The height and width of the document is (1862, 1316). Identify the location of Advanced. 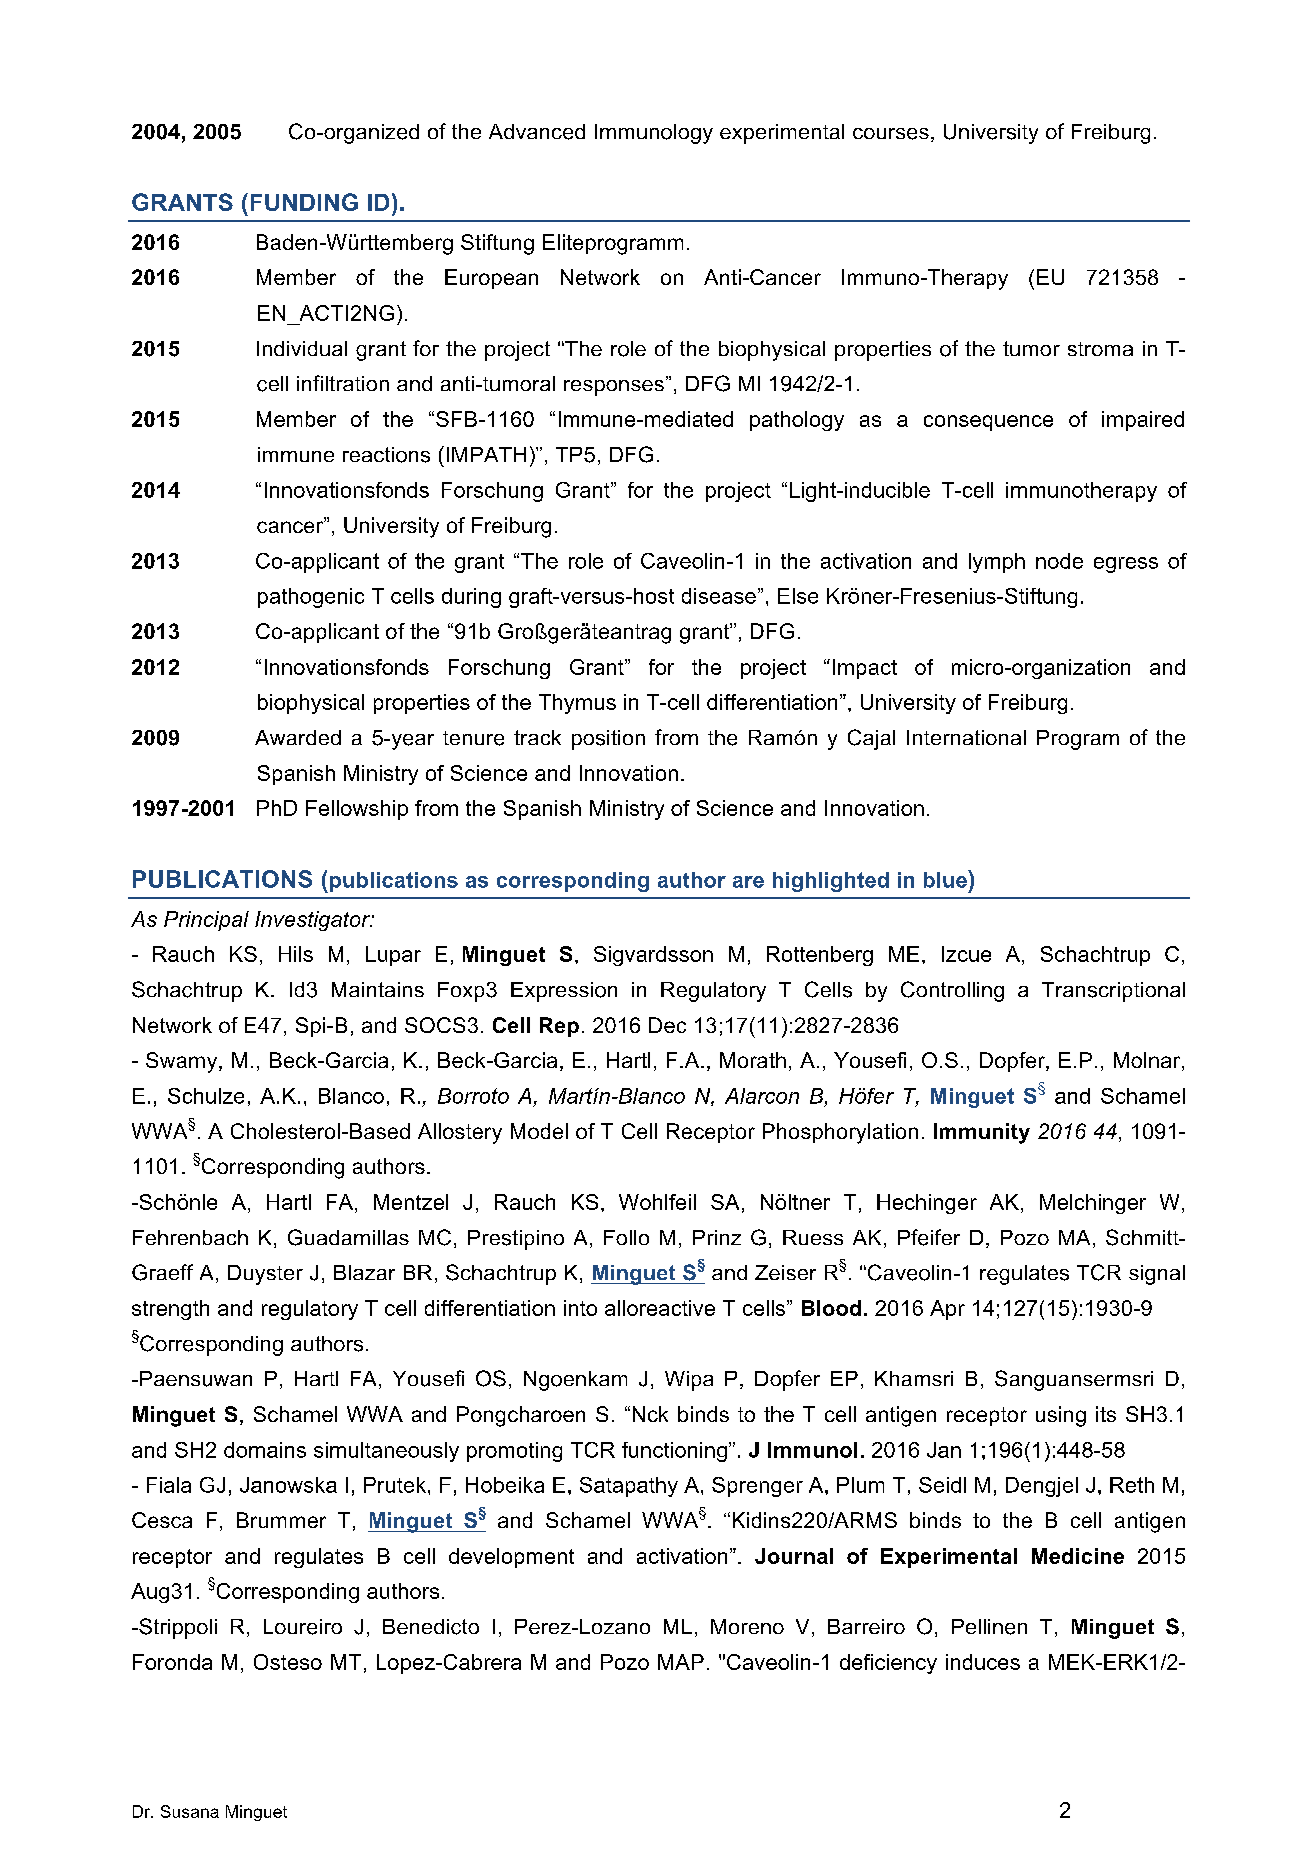
(537, 132).
